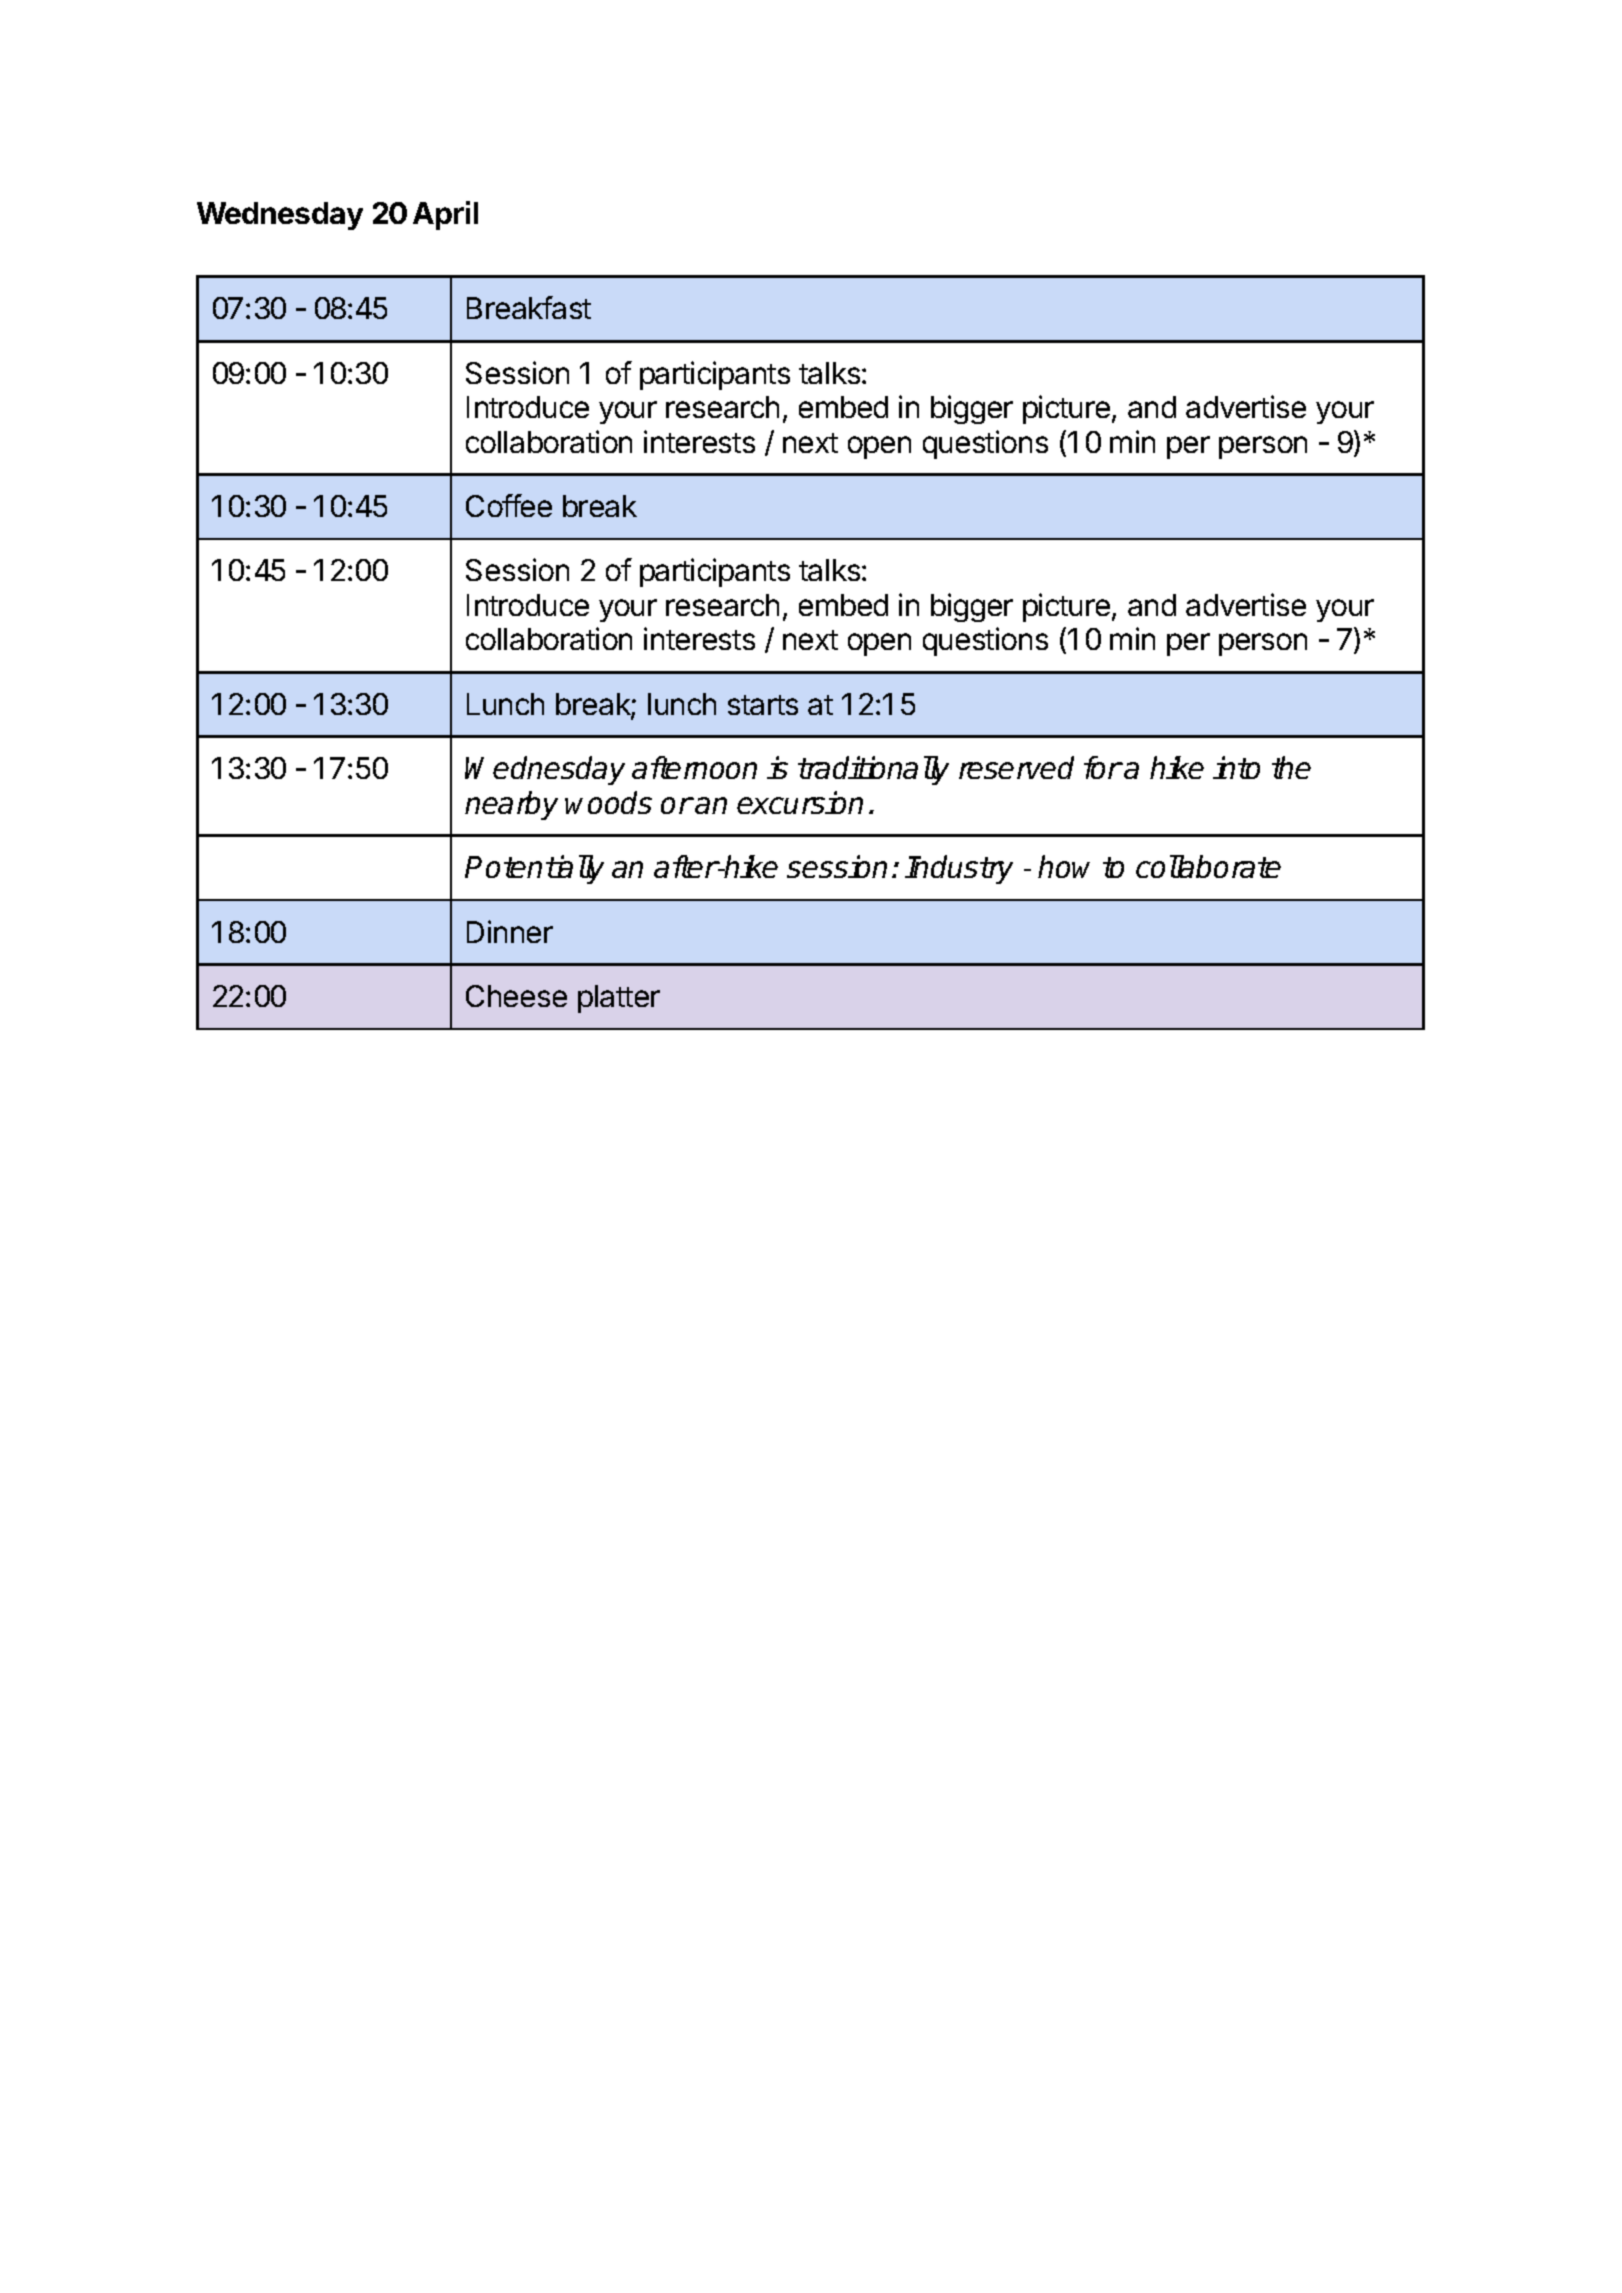 The image size is (1622, 2293). Describe the element at coordinates (445, 215) in the page. I see `April` at that location.
